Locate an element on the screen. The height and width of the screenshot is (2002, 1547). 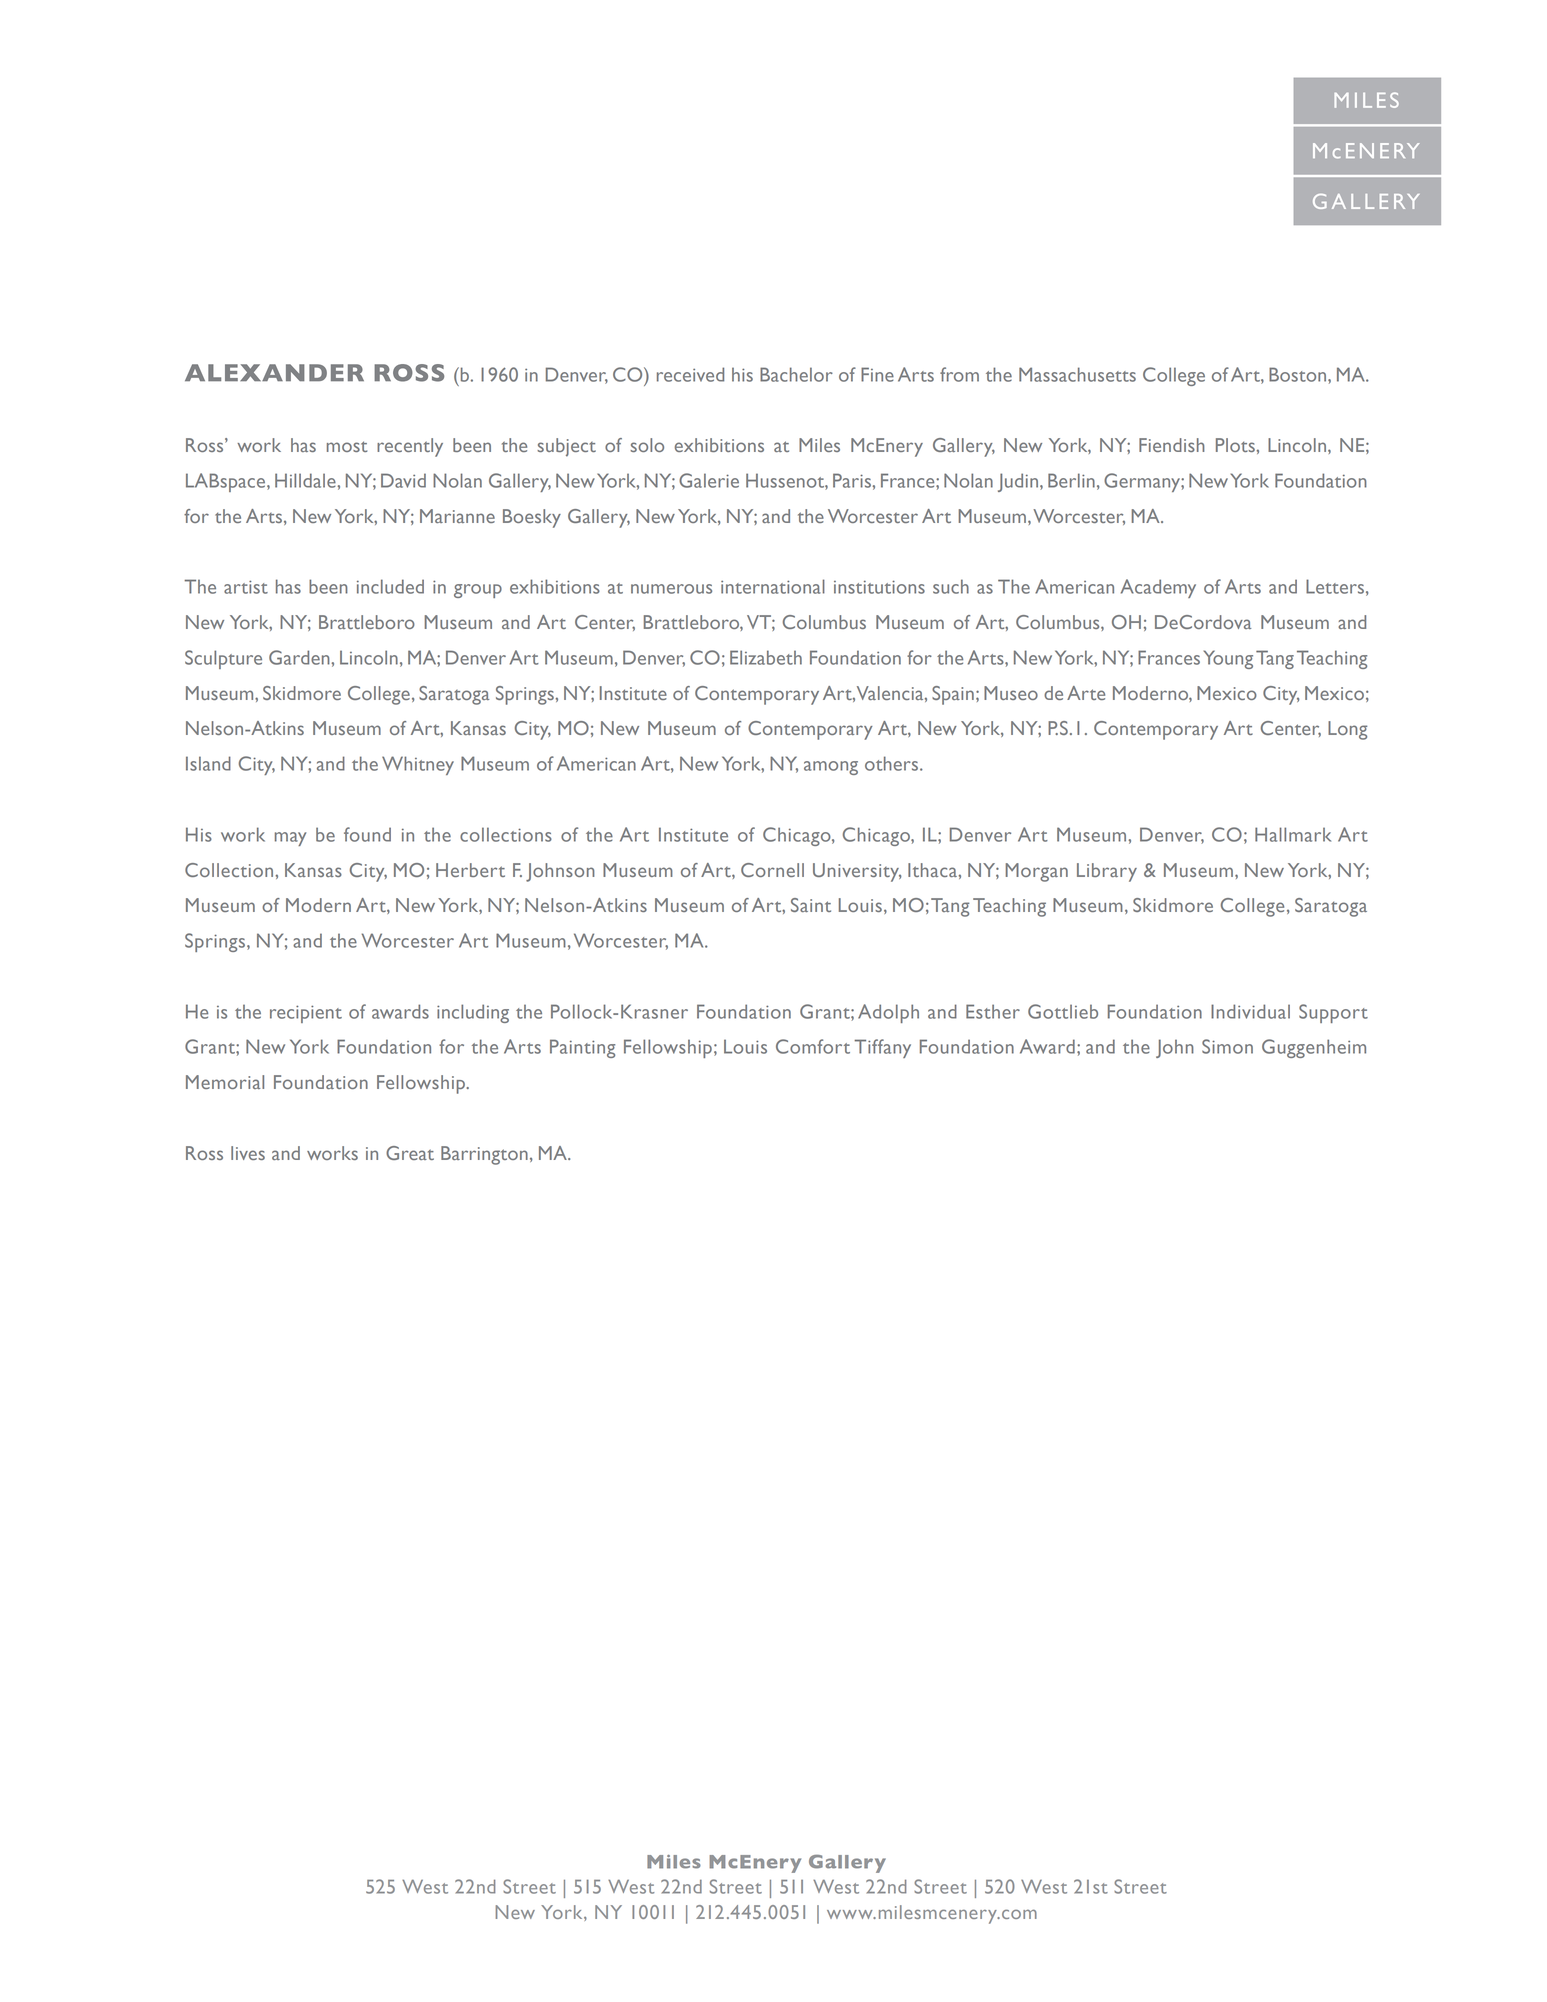
Boston is located at coordinates (1299, 374).
